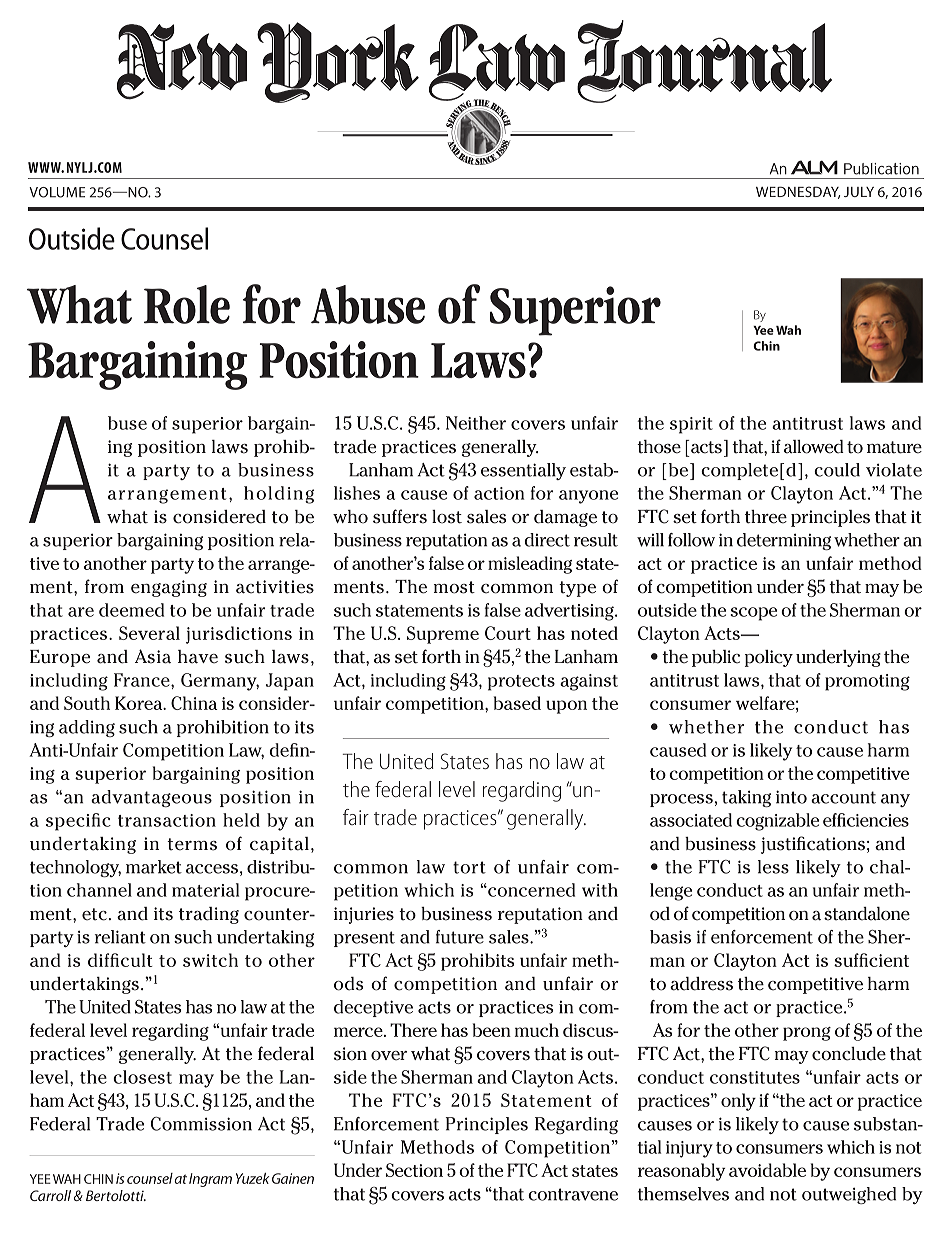 The image size is (952, 1233). What do you see at coordinates (169, 588) in the document?
I see `engaging` at bounding box center [169, 588].
